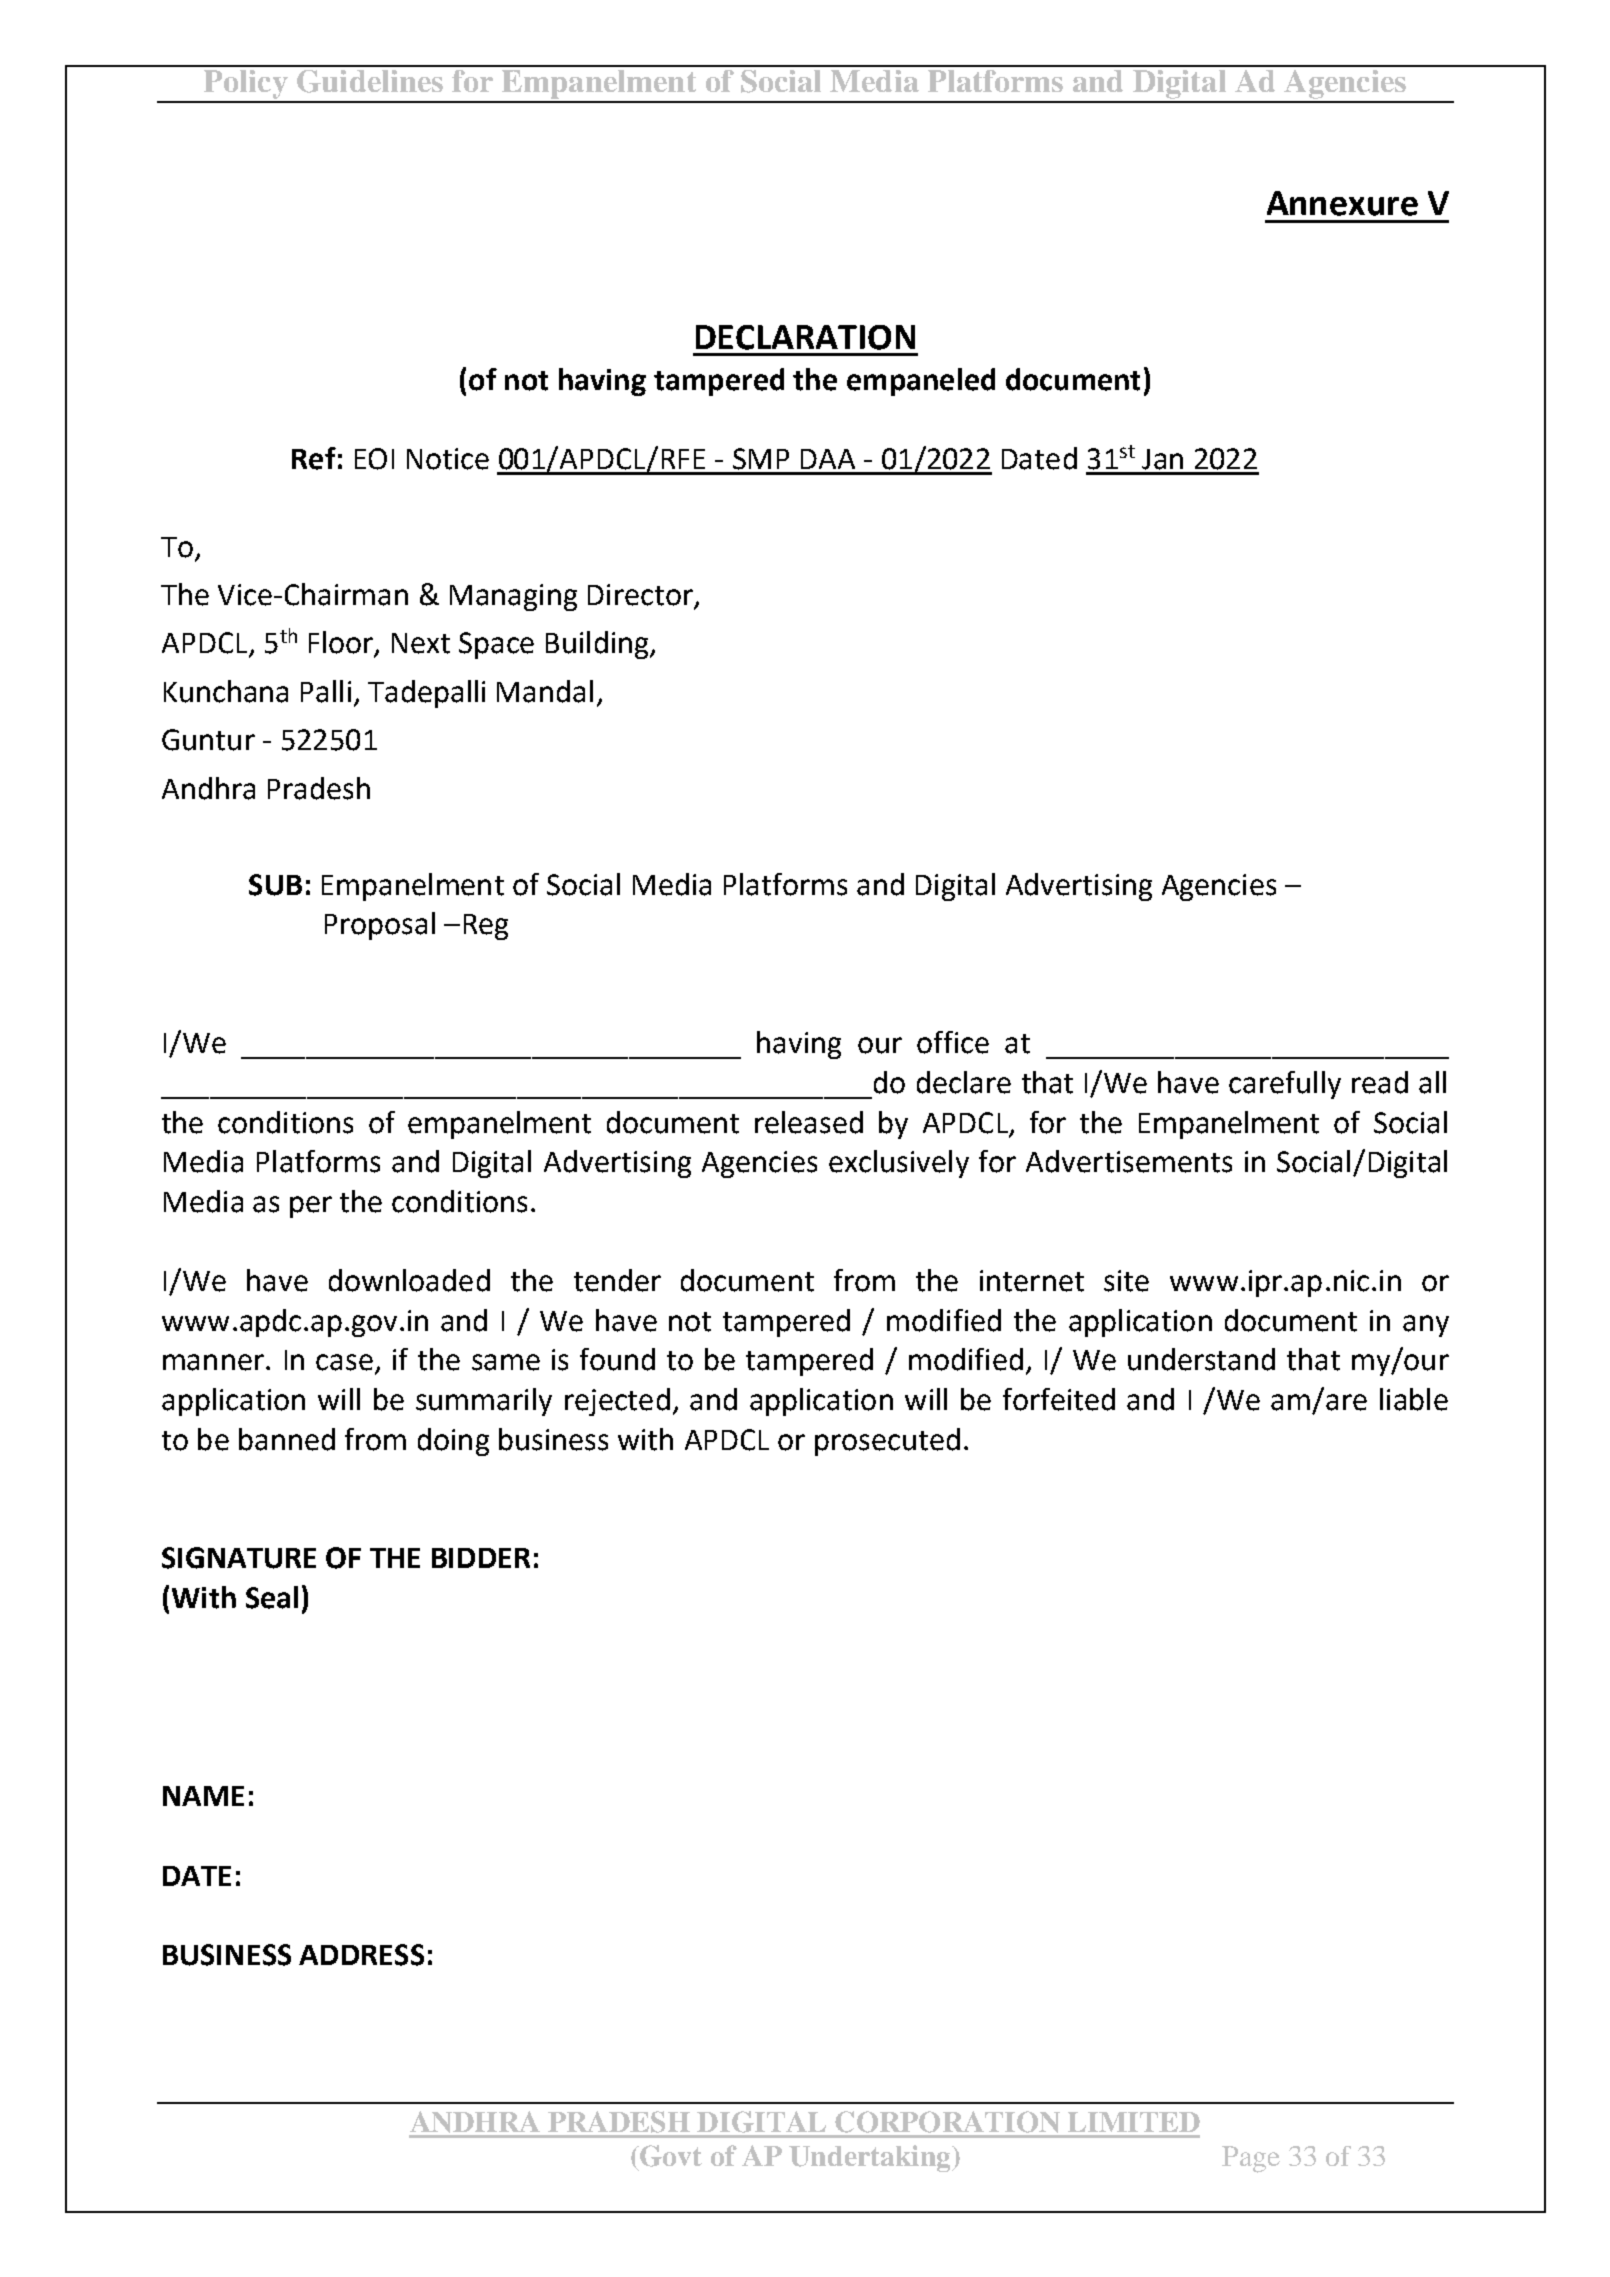 This page has width=1610, height=2277. I want to click on site, so click(1126, 1281).
